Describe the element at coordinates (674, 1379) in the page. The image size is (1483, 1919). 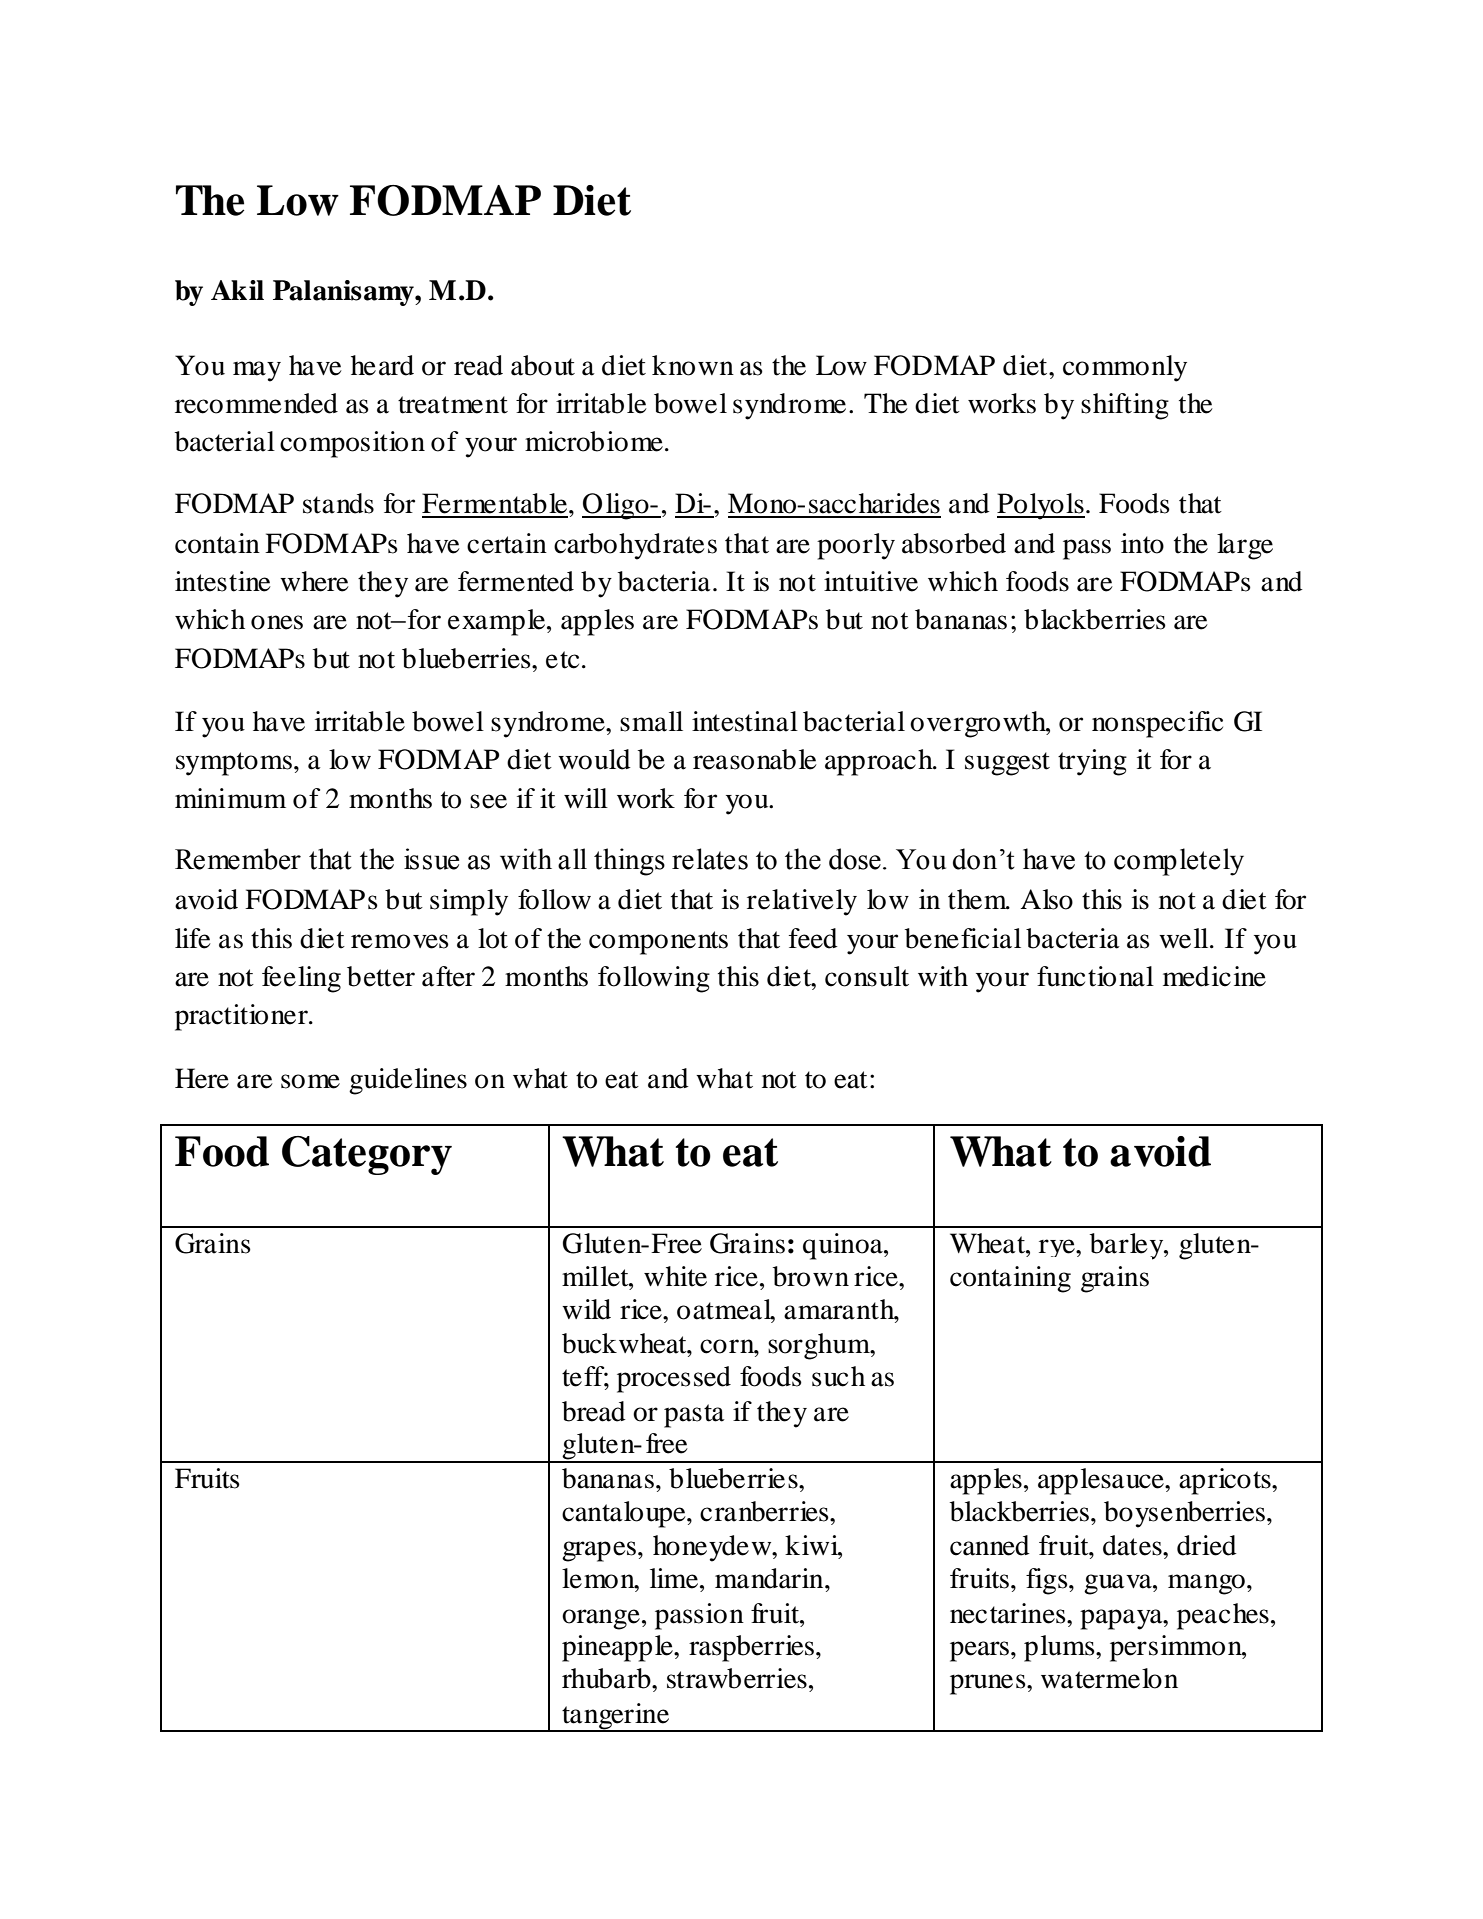
I see `processed` at that location.
